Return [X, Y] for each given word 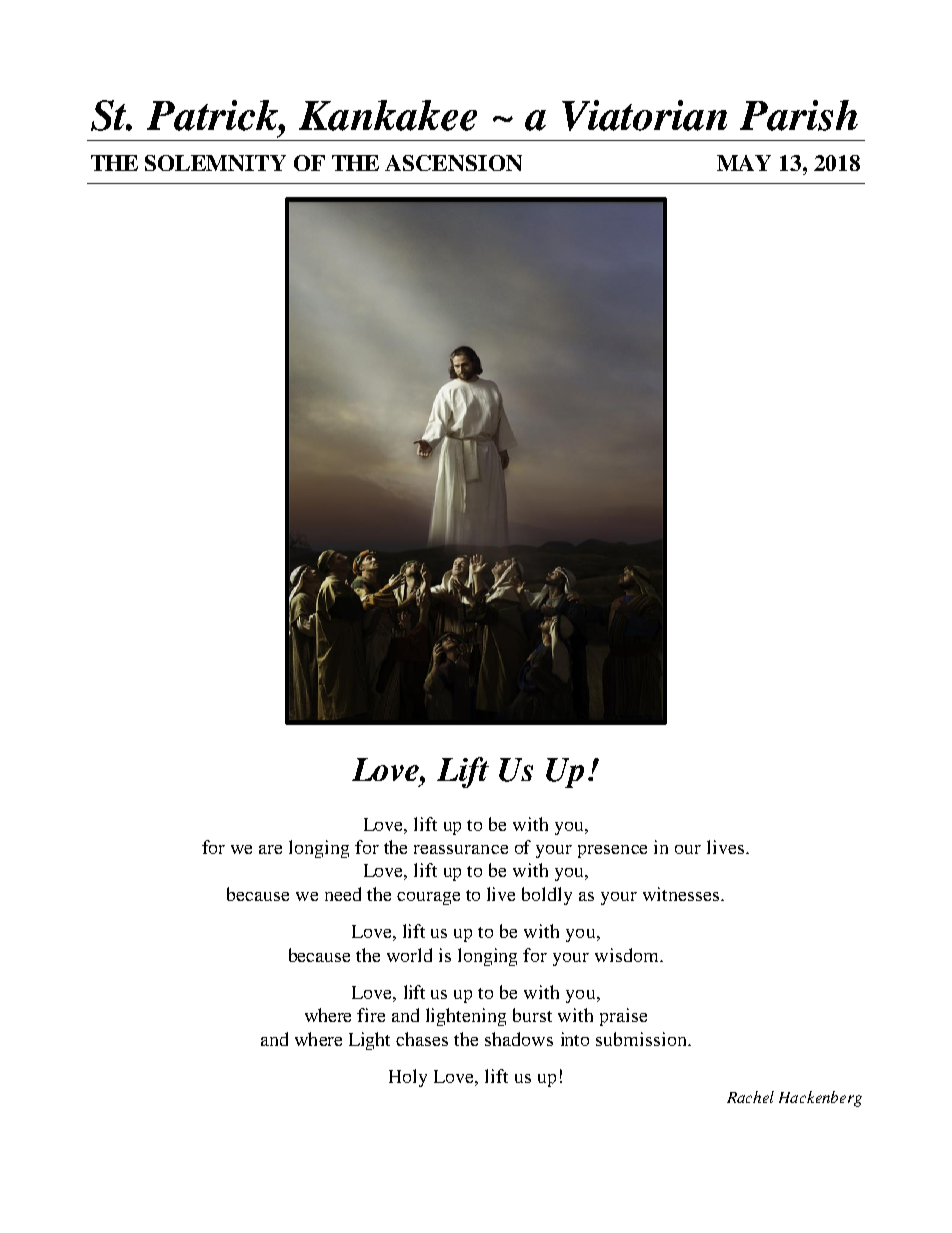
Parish [799, 115]
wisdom [628, 955]
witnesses [682, 894]
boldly [547, 896]
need [343, 894]
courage [428, 898]
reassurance [461, 849]
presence [612, 851]
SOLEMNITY [215, 163]
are [270, 849]
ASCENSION [453, 163]
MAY [744, 163]
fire [371, 1015]
